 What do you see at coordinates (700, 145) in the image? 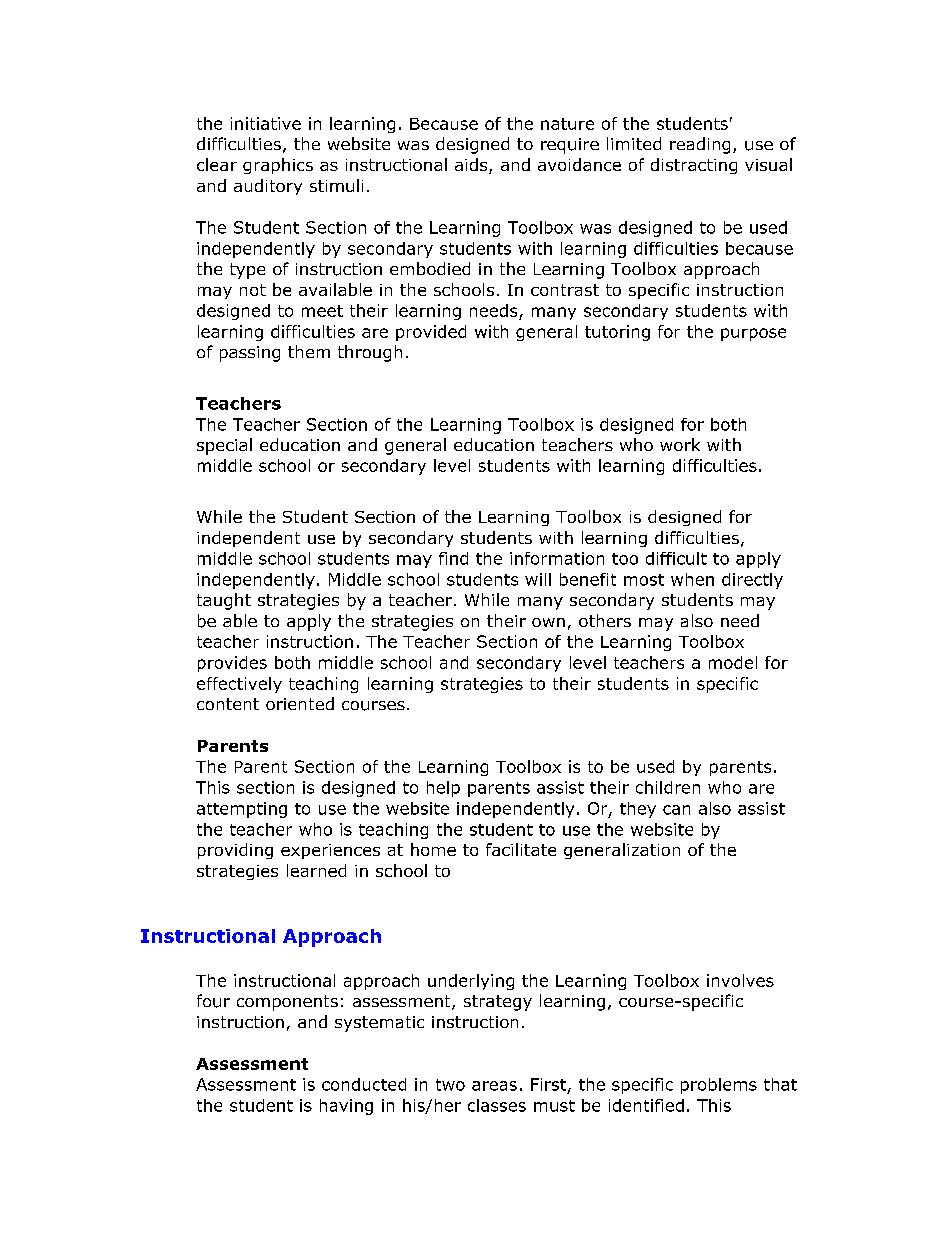
I see `reading` at bounding box center [700, 145].
